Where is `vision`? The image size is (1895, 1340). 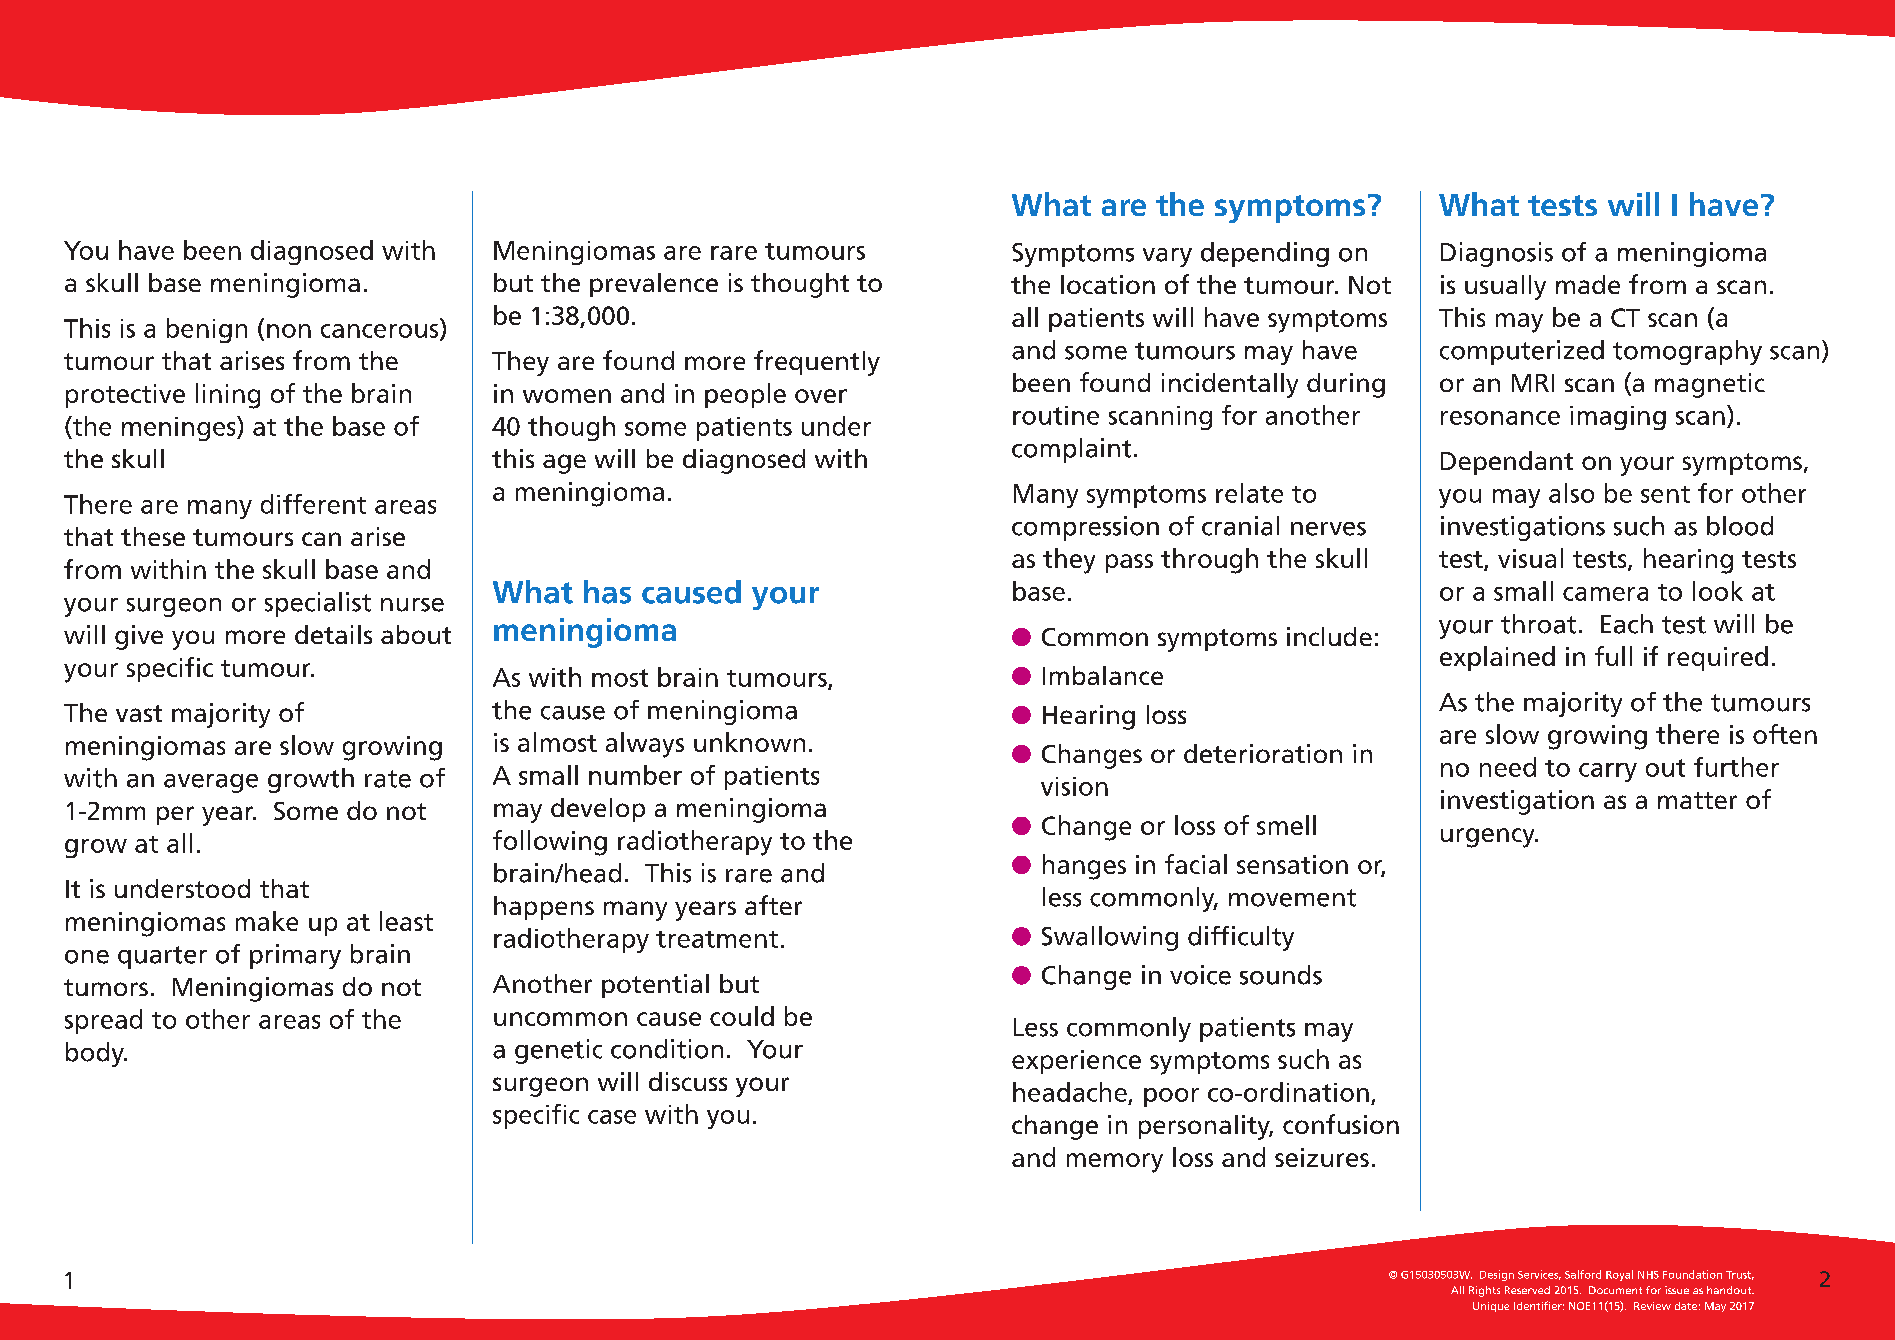 vision is located at coordinates (1074, 786).
